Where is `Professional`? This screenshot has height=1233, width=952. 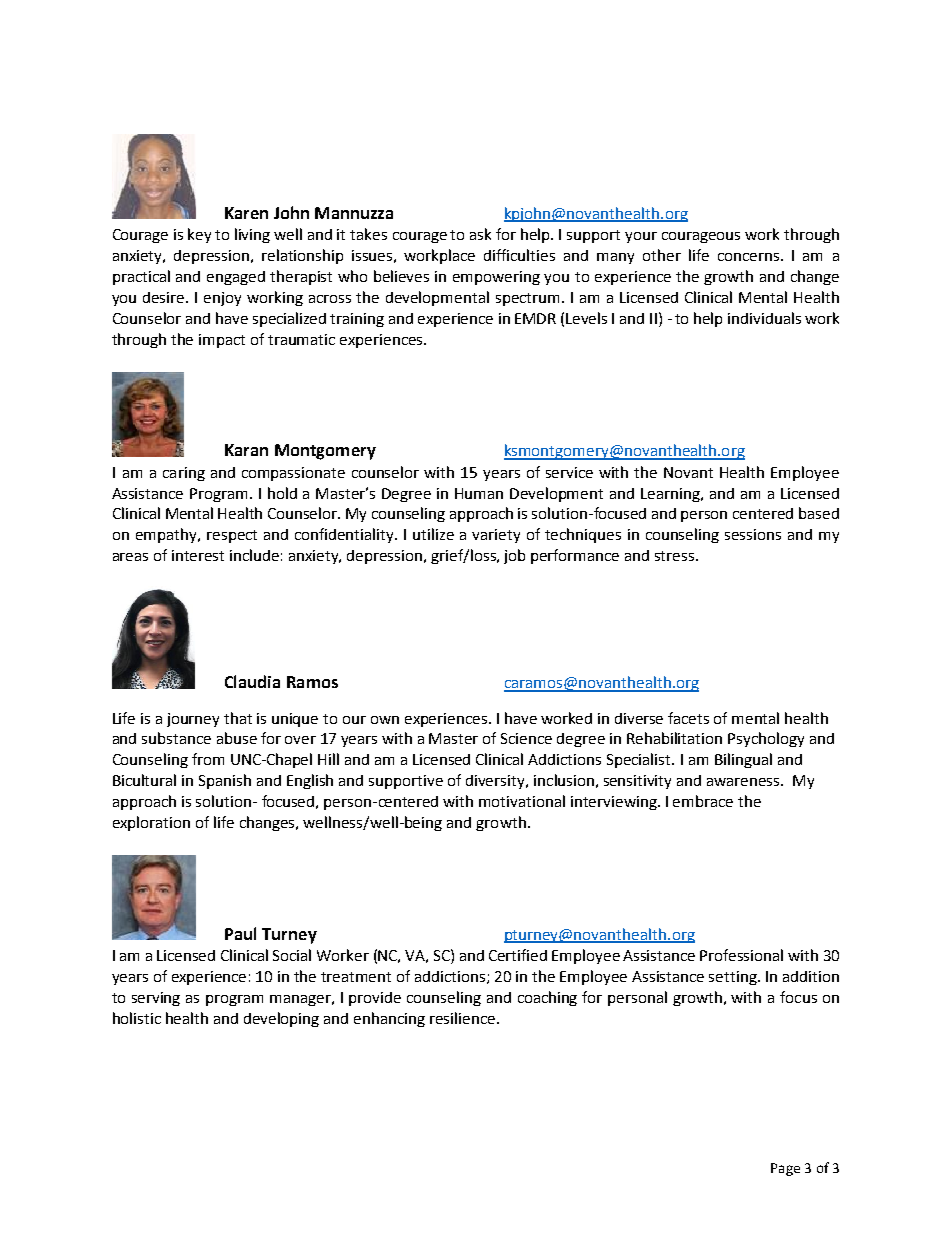
Professional is located at coordinates (741, 955).
